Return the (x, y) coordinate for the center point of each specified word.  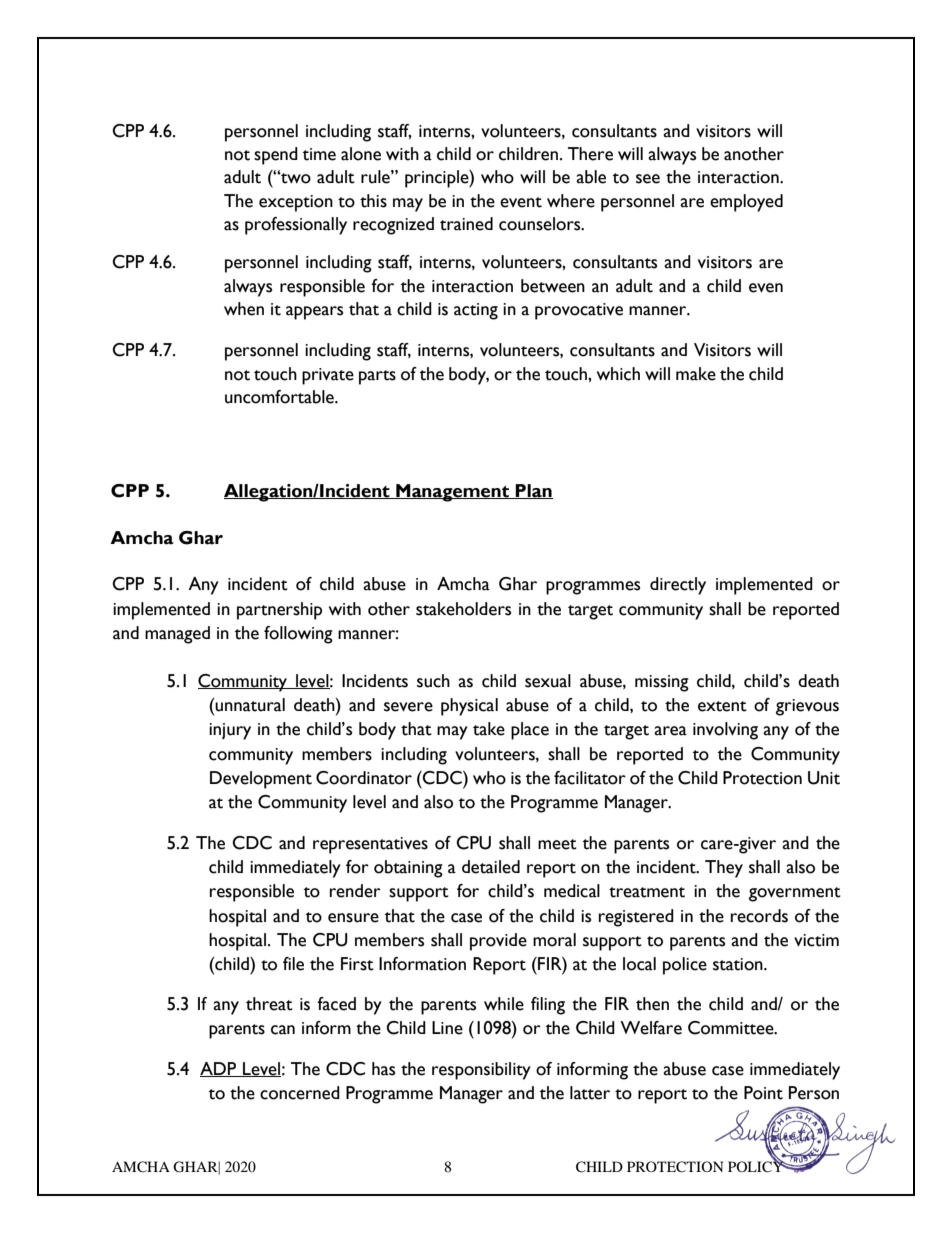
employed (746, 203)
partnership (279, 611)
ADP (219, 1069)
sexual (548, 681)
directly (678, 586)
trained (466, 224)
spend (276, 156)
